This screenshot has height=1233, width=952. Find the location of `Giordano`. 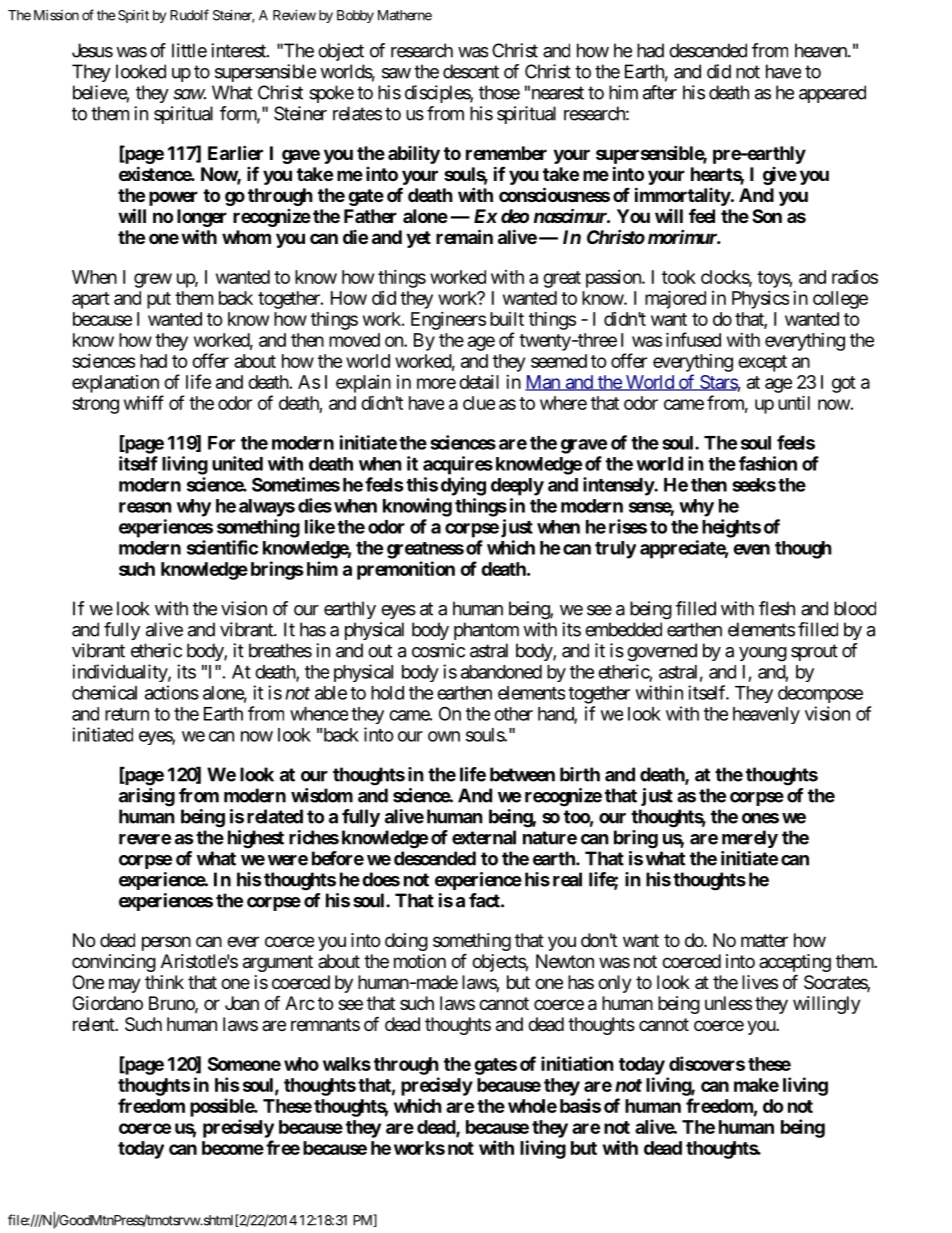

Giordano is located at coordinates (108, 1003).
